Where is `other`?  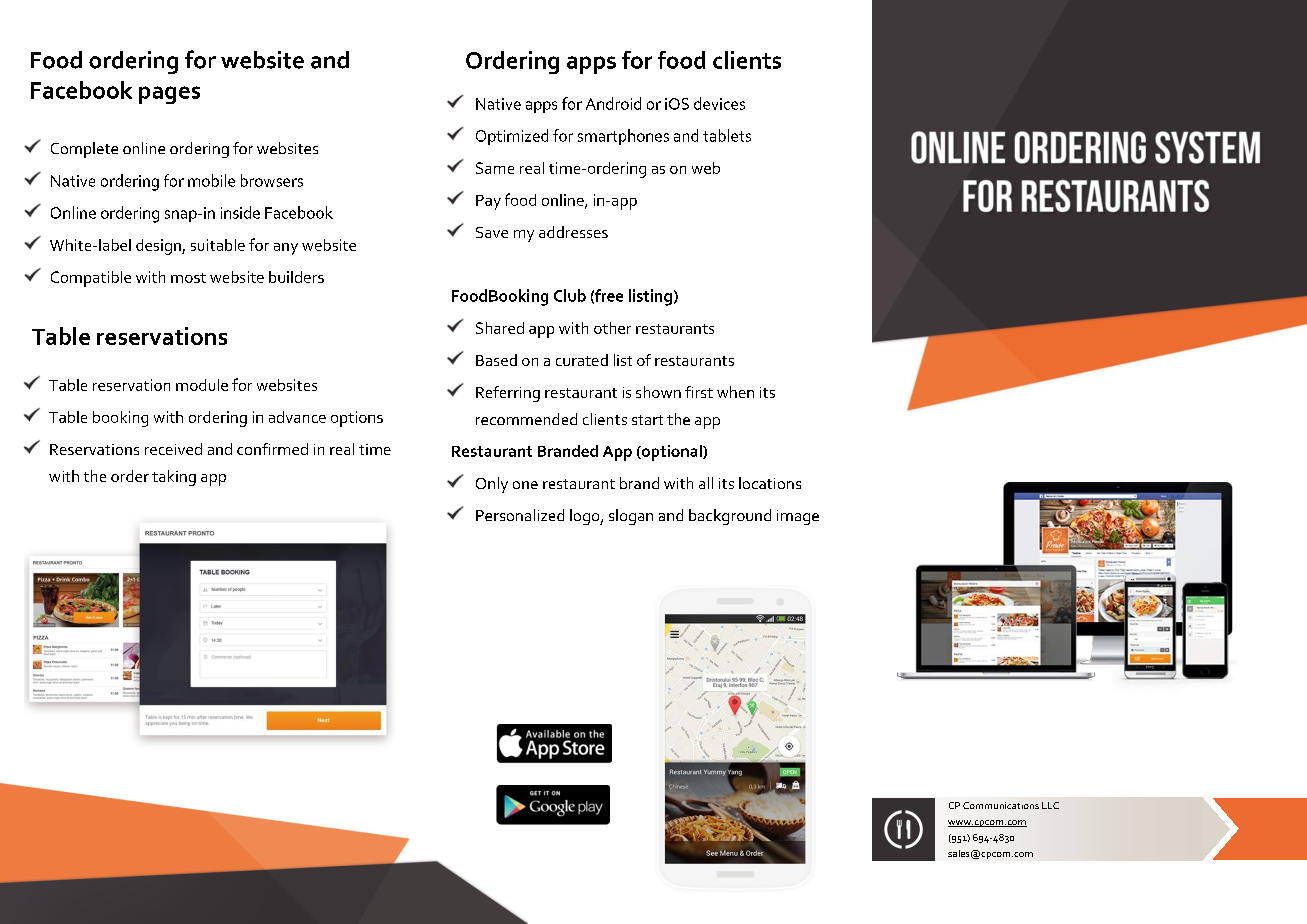
other is located at coordinates (612, 328).
